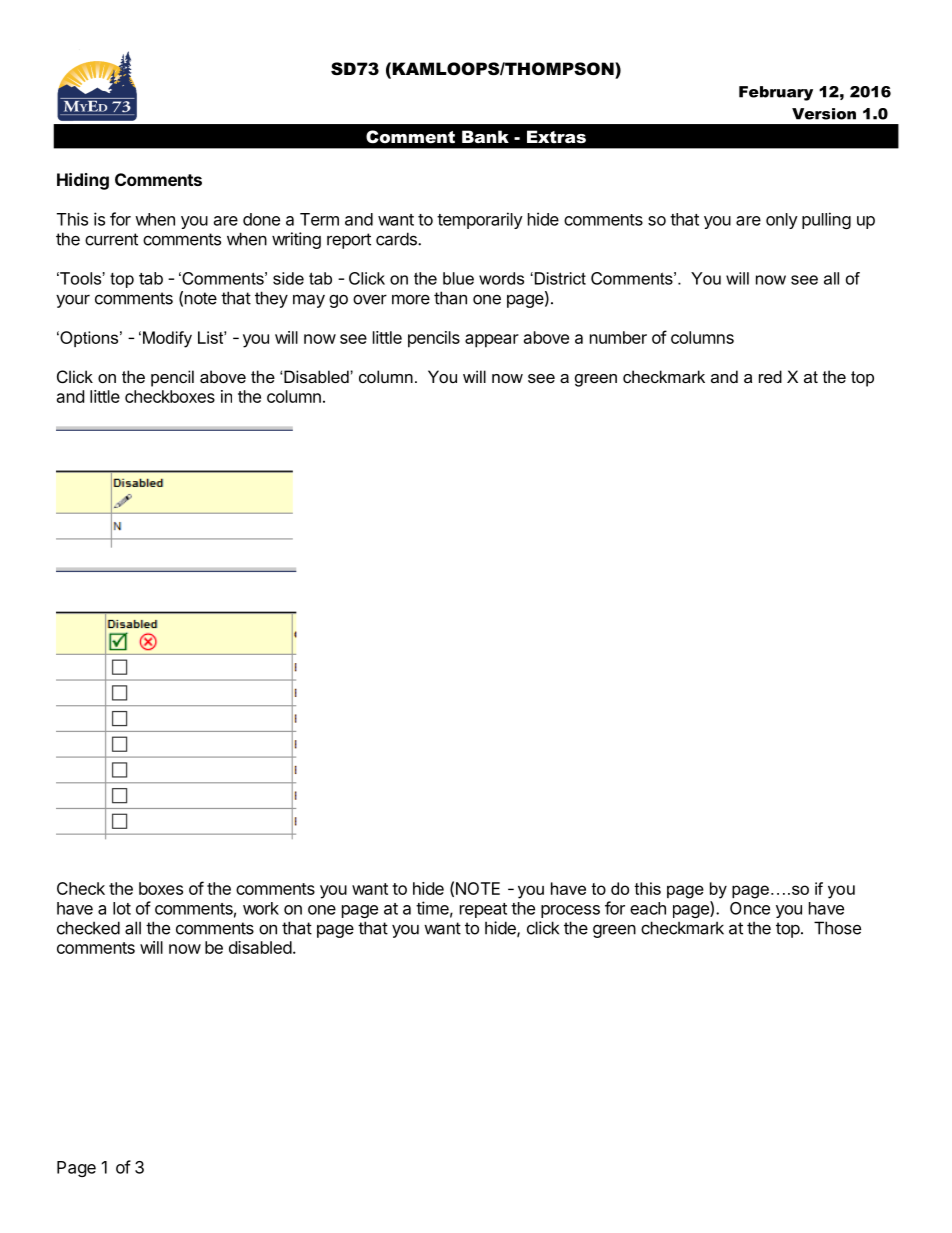 The image size is (952, 1233). What do you see at coordinates (492, 341) in the image?
I see `appear` at bounding box center [492, 341].
